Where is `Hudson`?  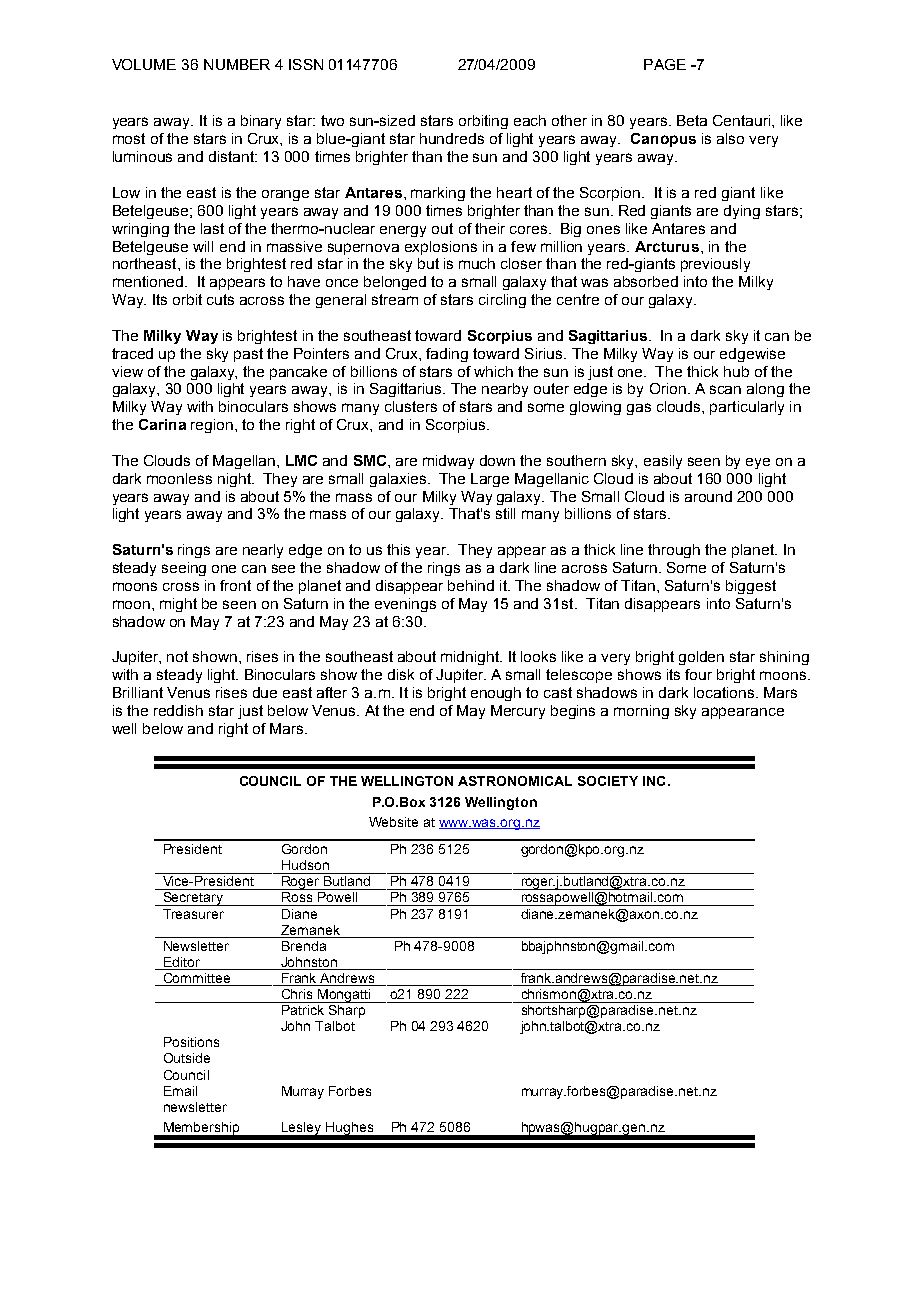 Hudson is located at coordinates (305, 865).
